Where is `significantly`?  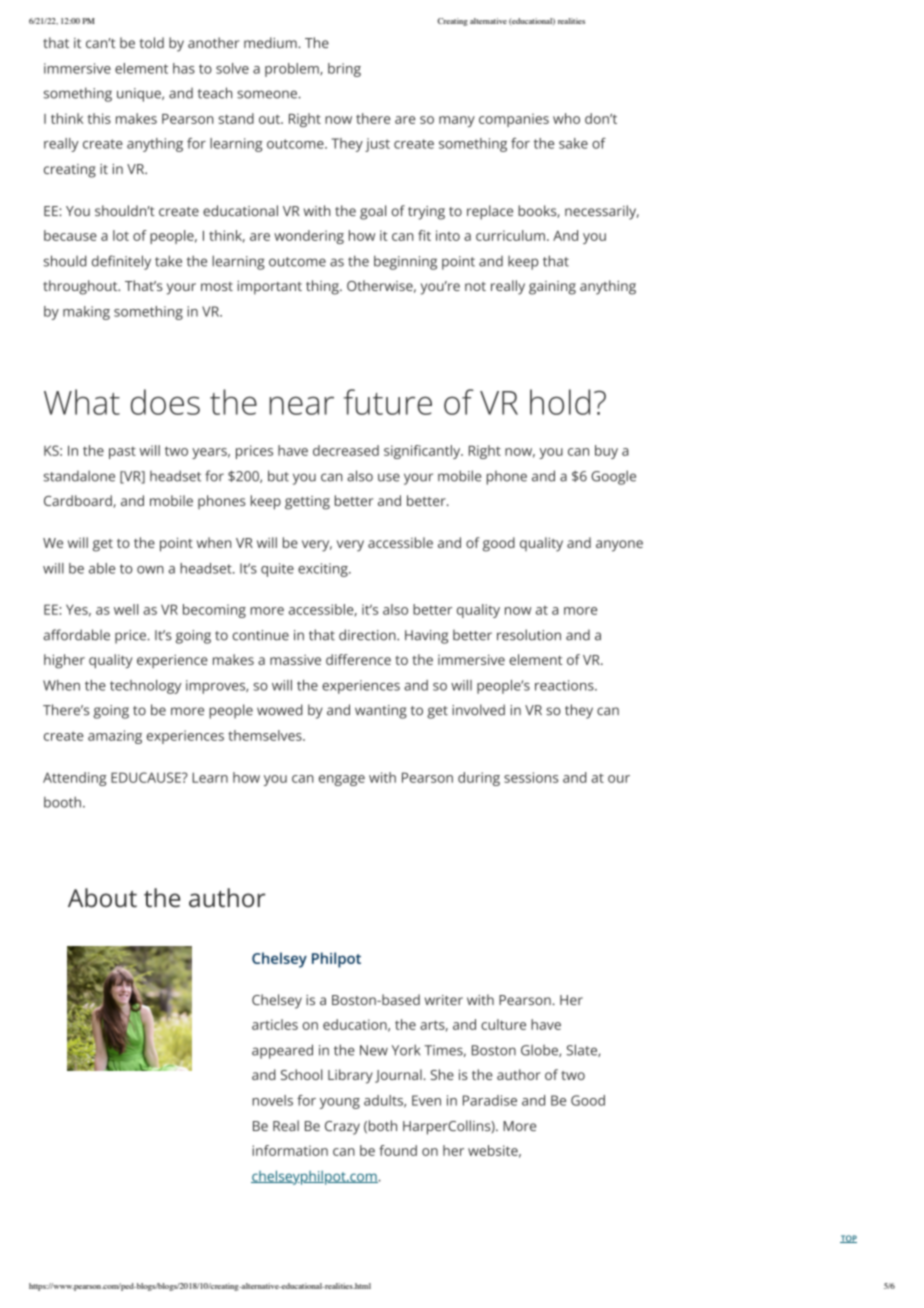 significantly is located at coordinates (423, 452).
